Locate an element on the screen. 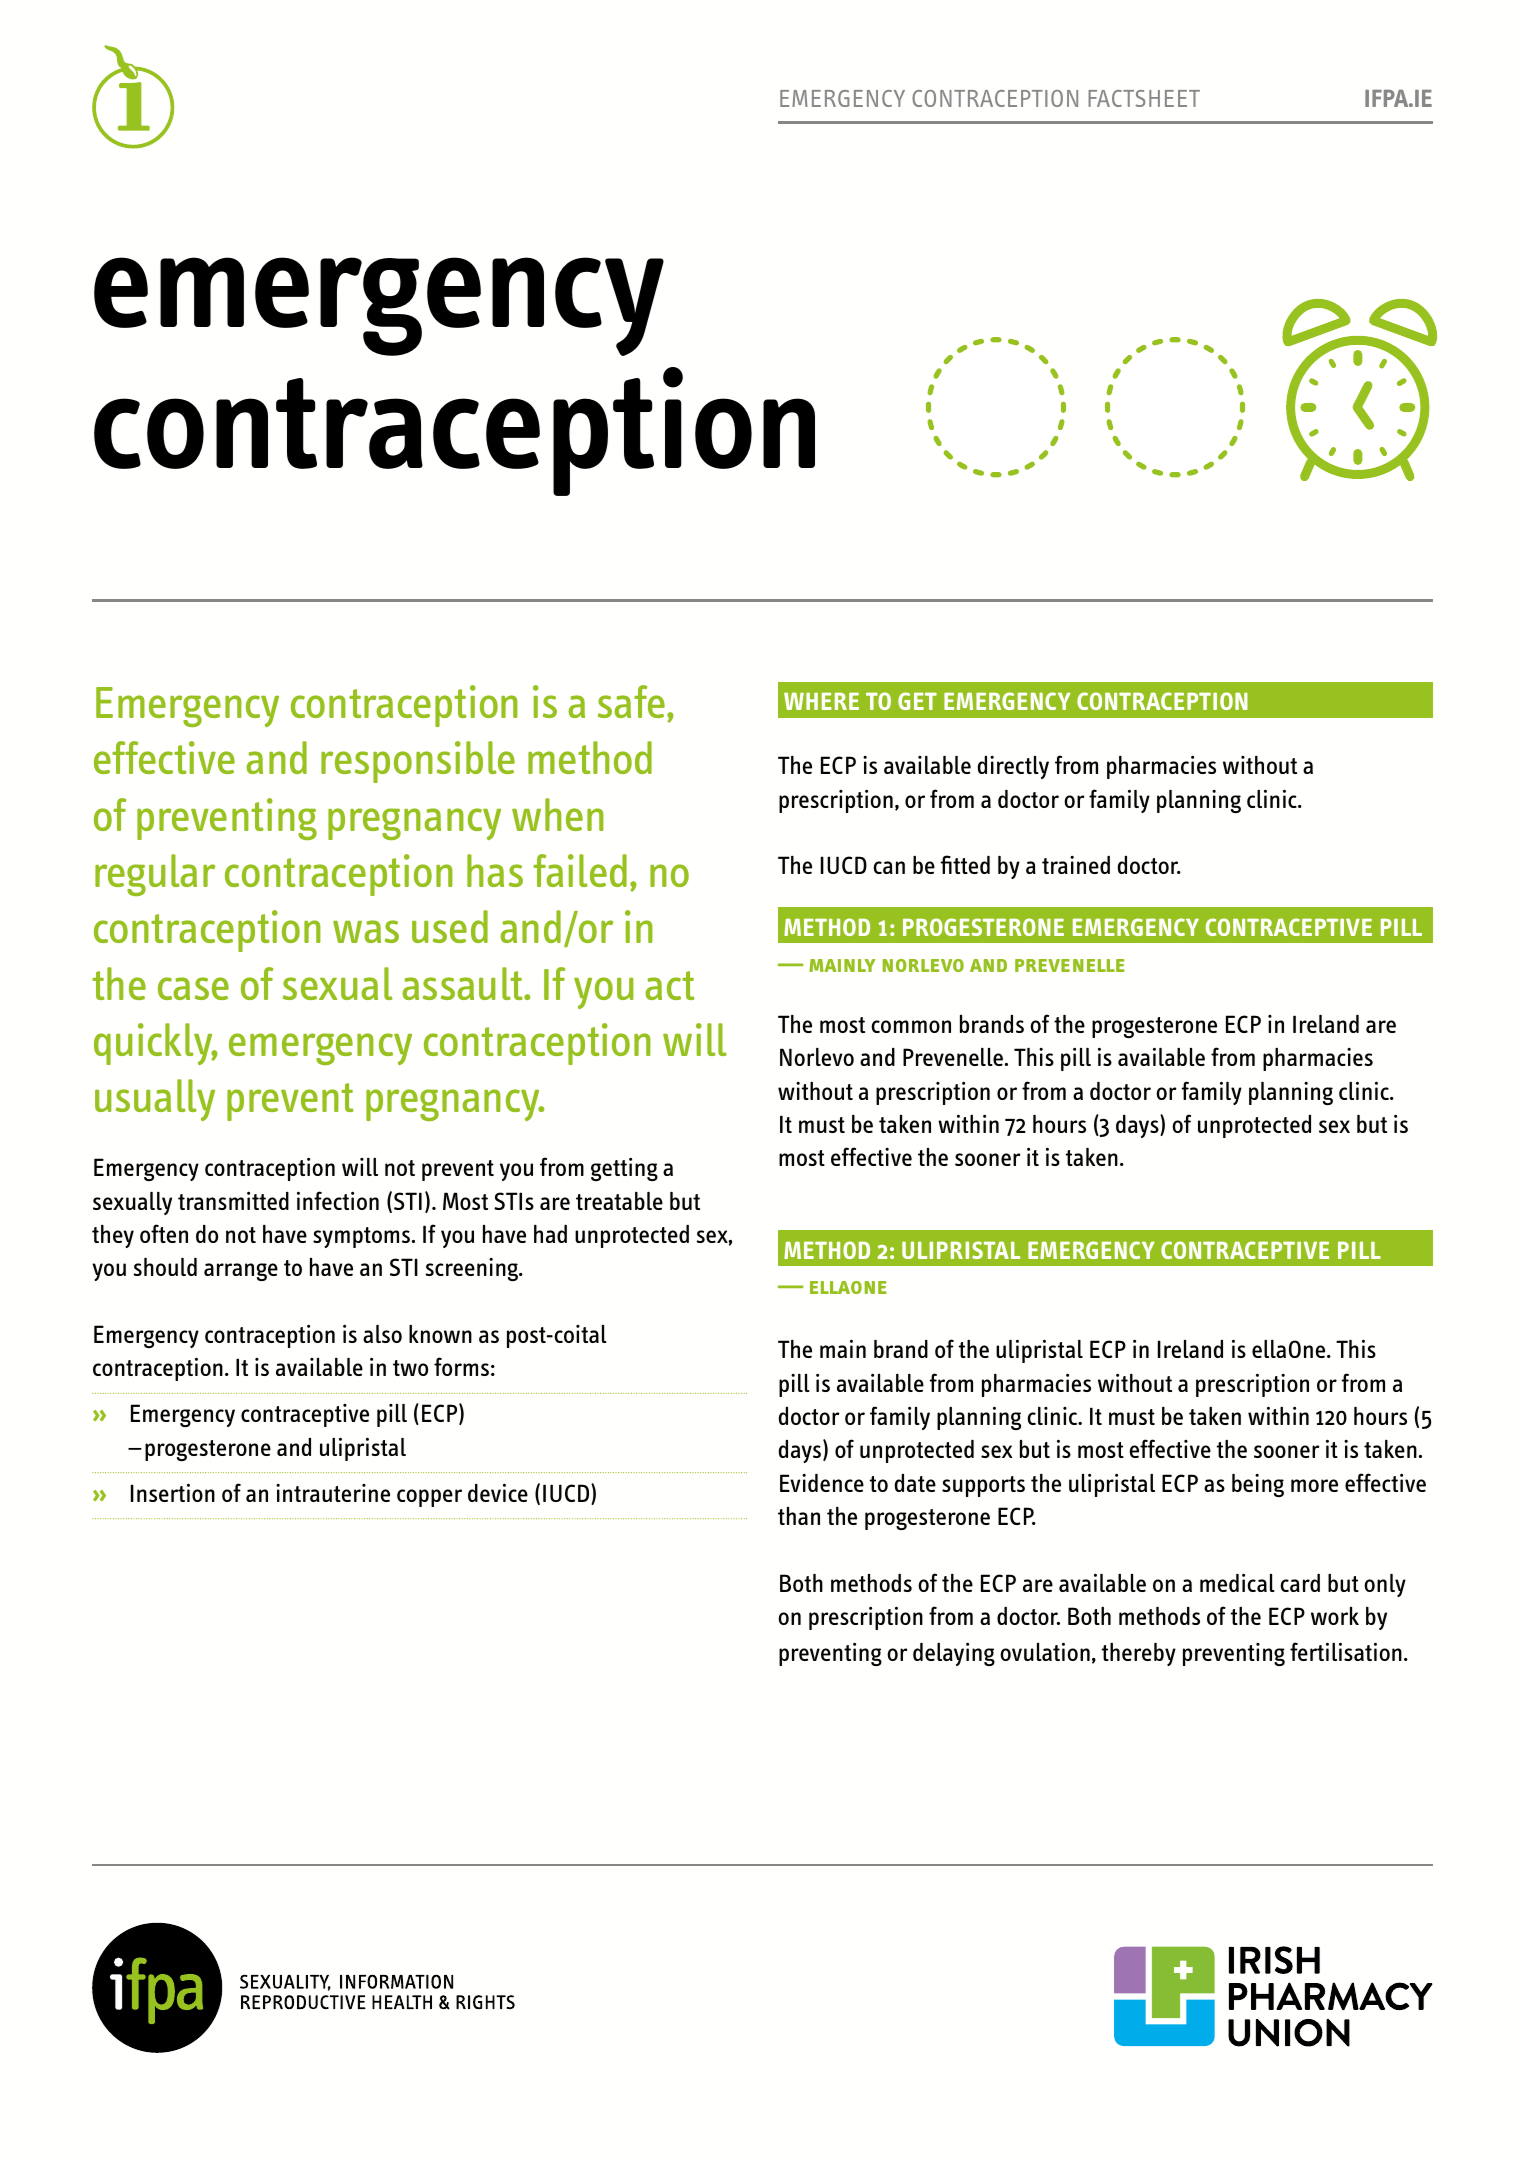  intrauterine is located at coordinates (333, 1493).
